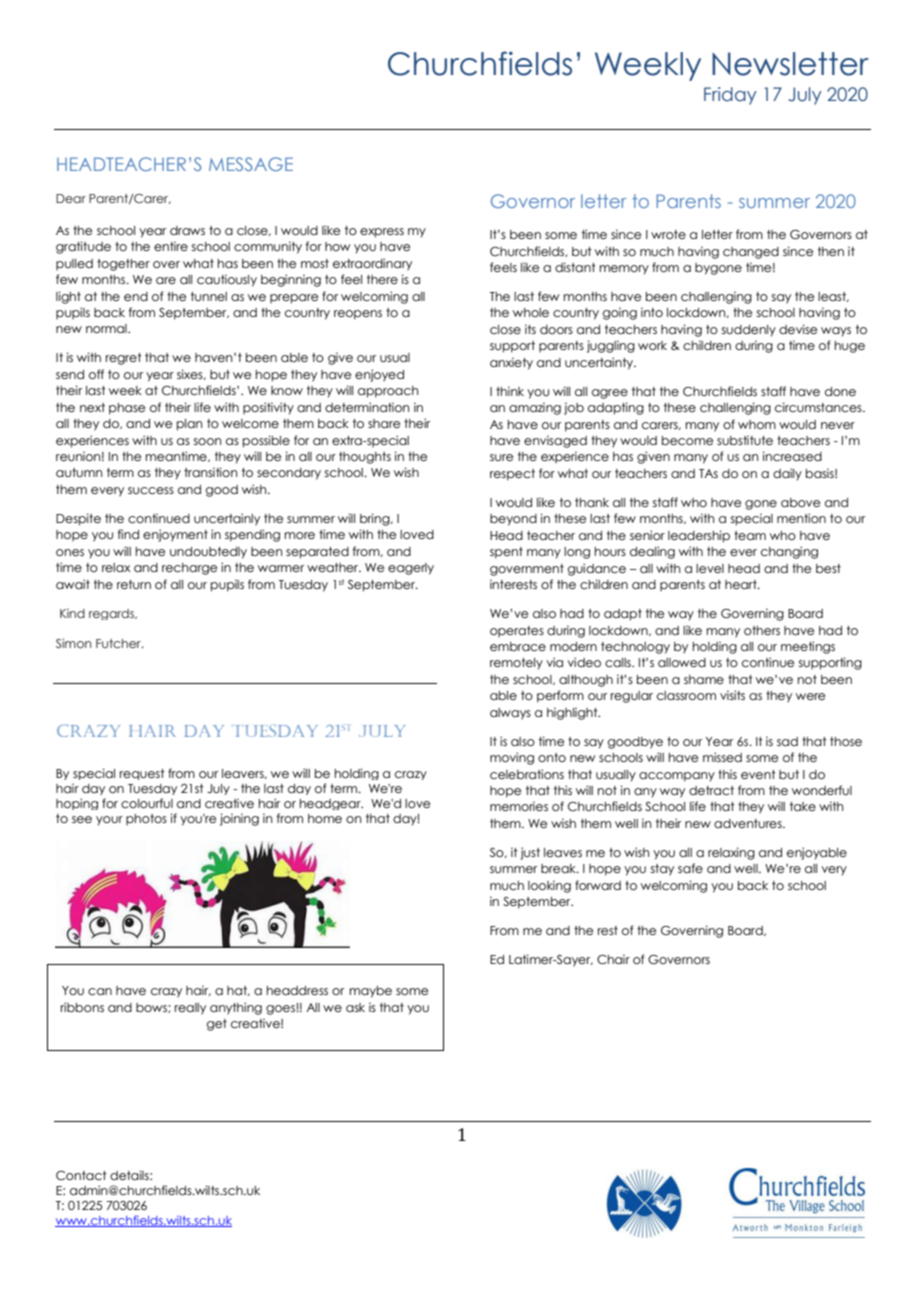 The height and width of the screenshot is (1309, 924). Describe the element at coordinates (762, 630) in the screenshot. I see `others` at that location.
